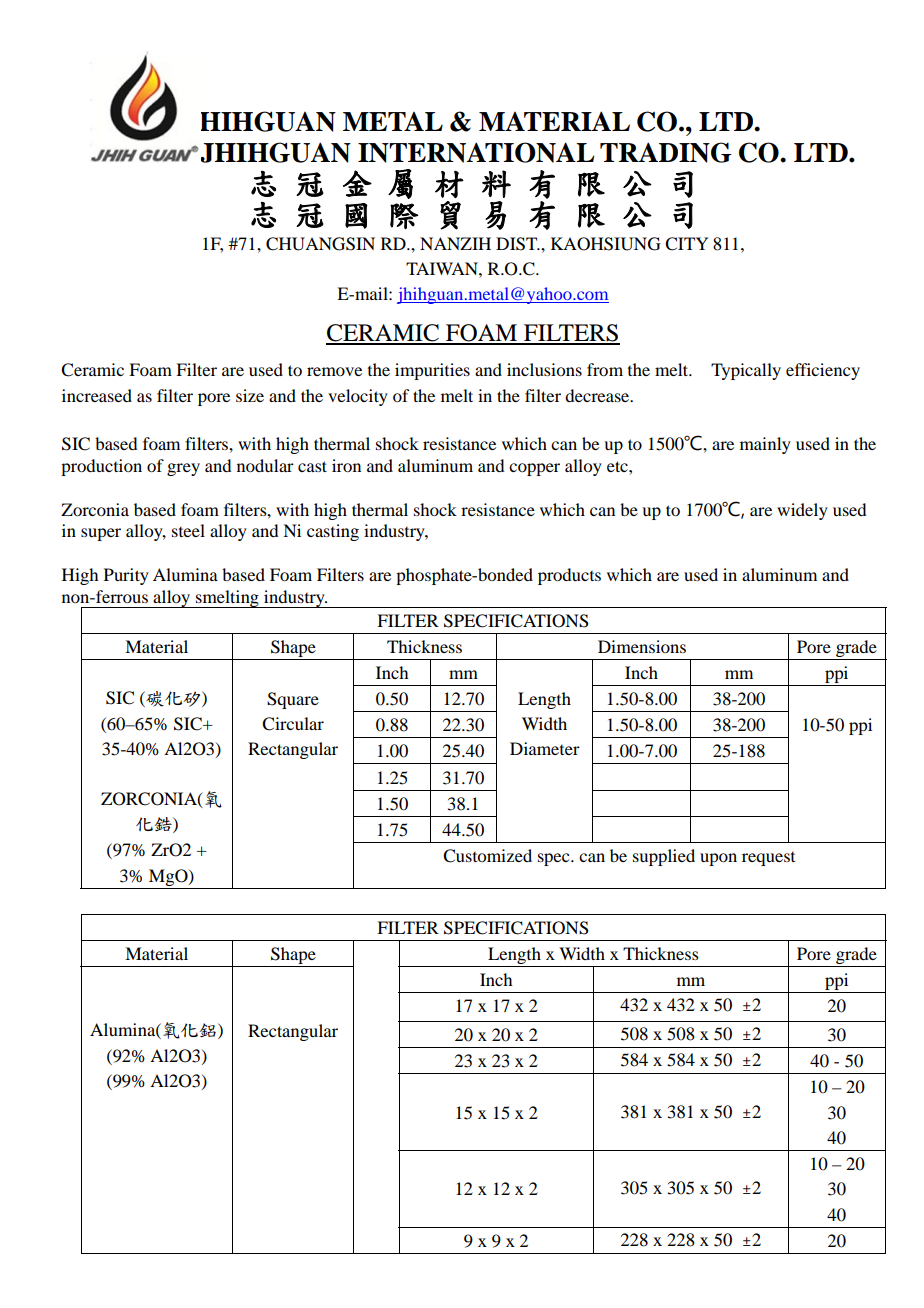 Image resolution: width=924 pixels, height=1308 pixels. What do you see at coordinates (642, 646) in the screenshot?
I see `Dimensions` at bounding box center [642, 646].
